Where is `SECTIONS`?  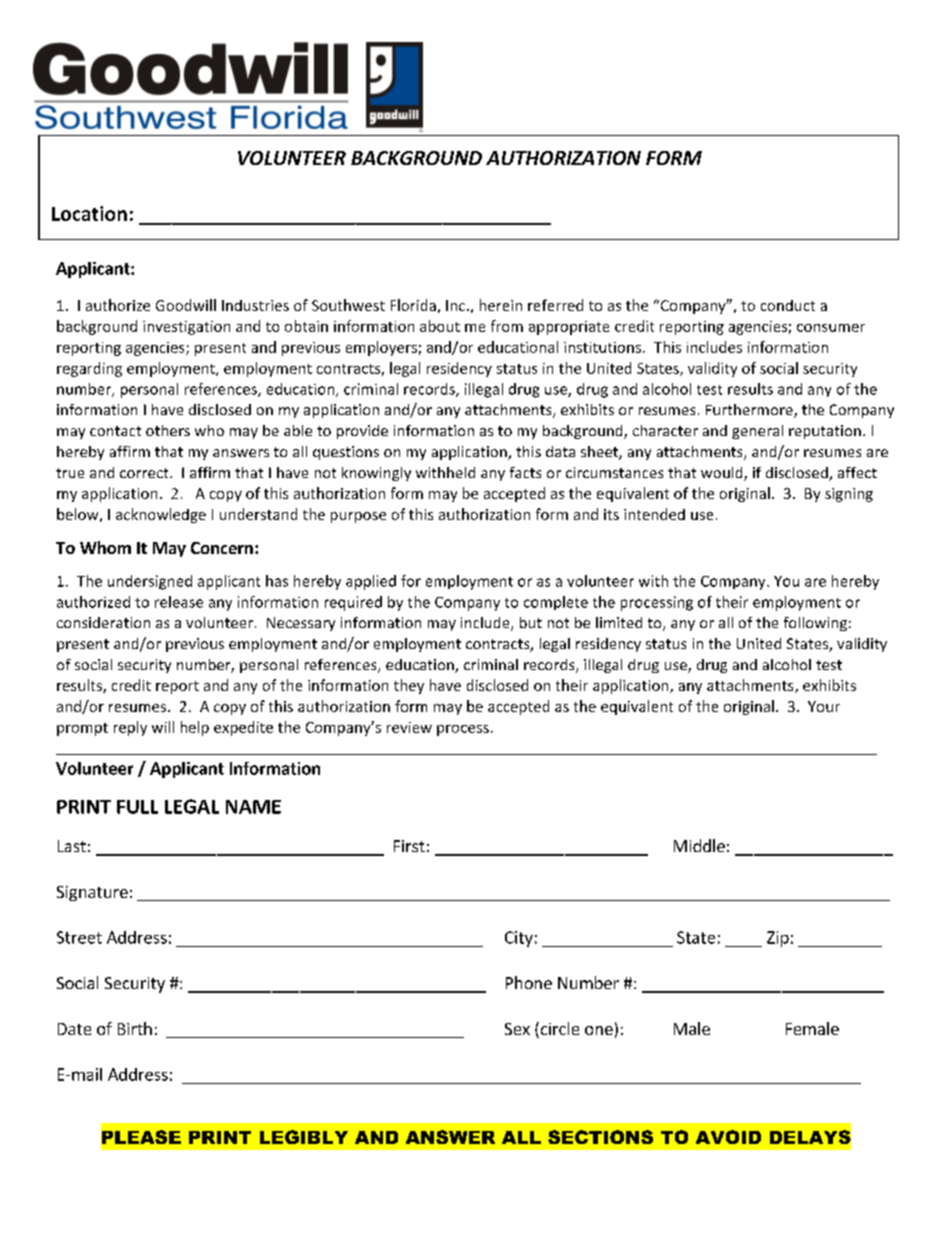
SECTIONS is located at coordinates (600, 1137).
